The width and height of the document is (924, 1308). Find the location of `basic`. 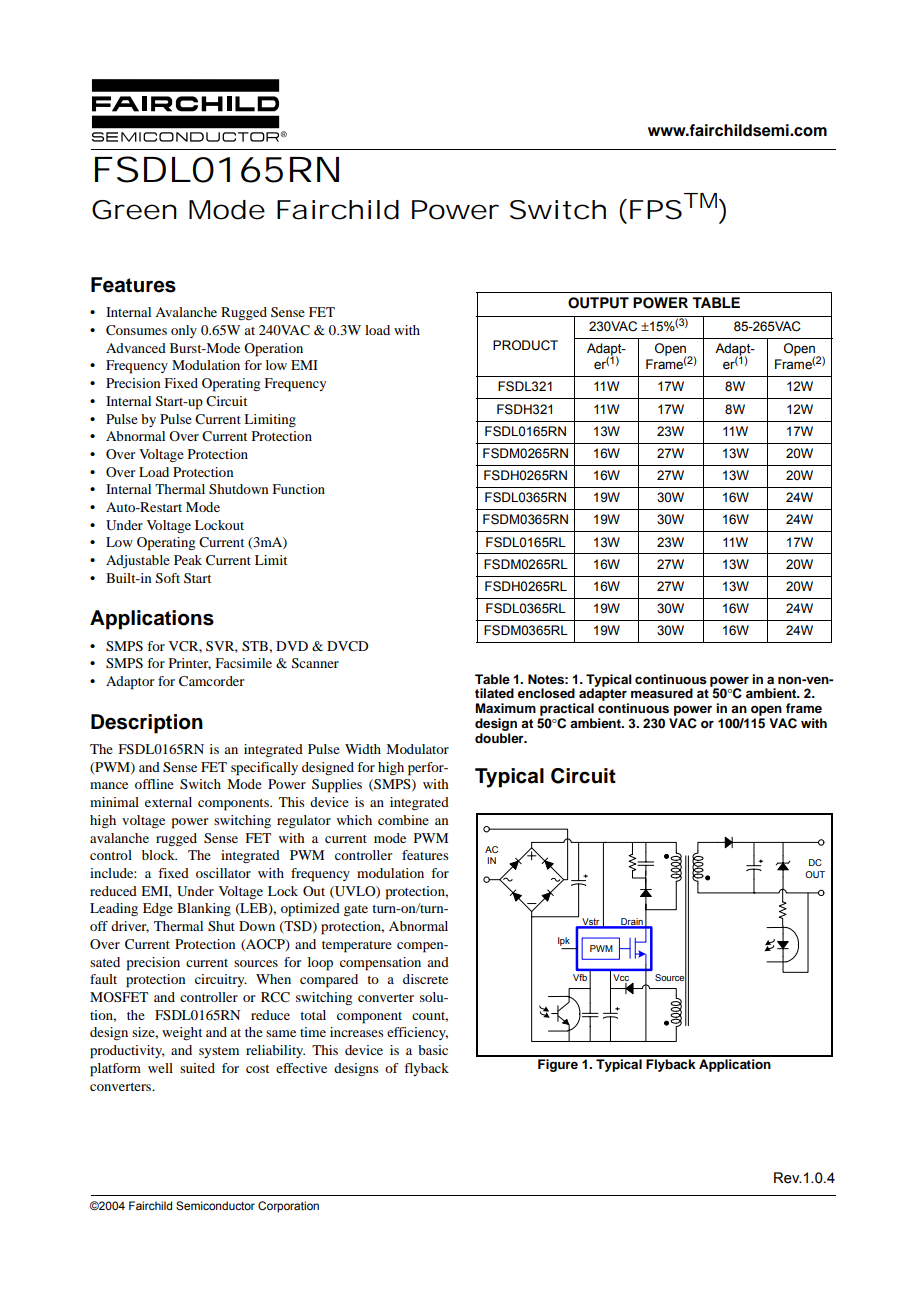

basic is located at coordinates (433, 1050).
